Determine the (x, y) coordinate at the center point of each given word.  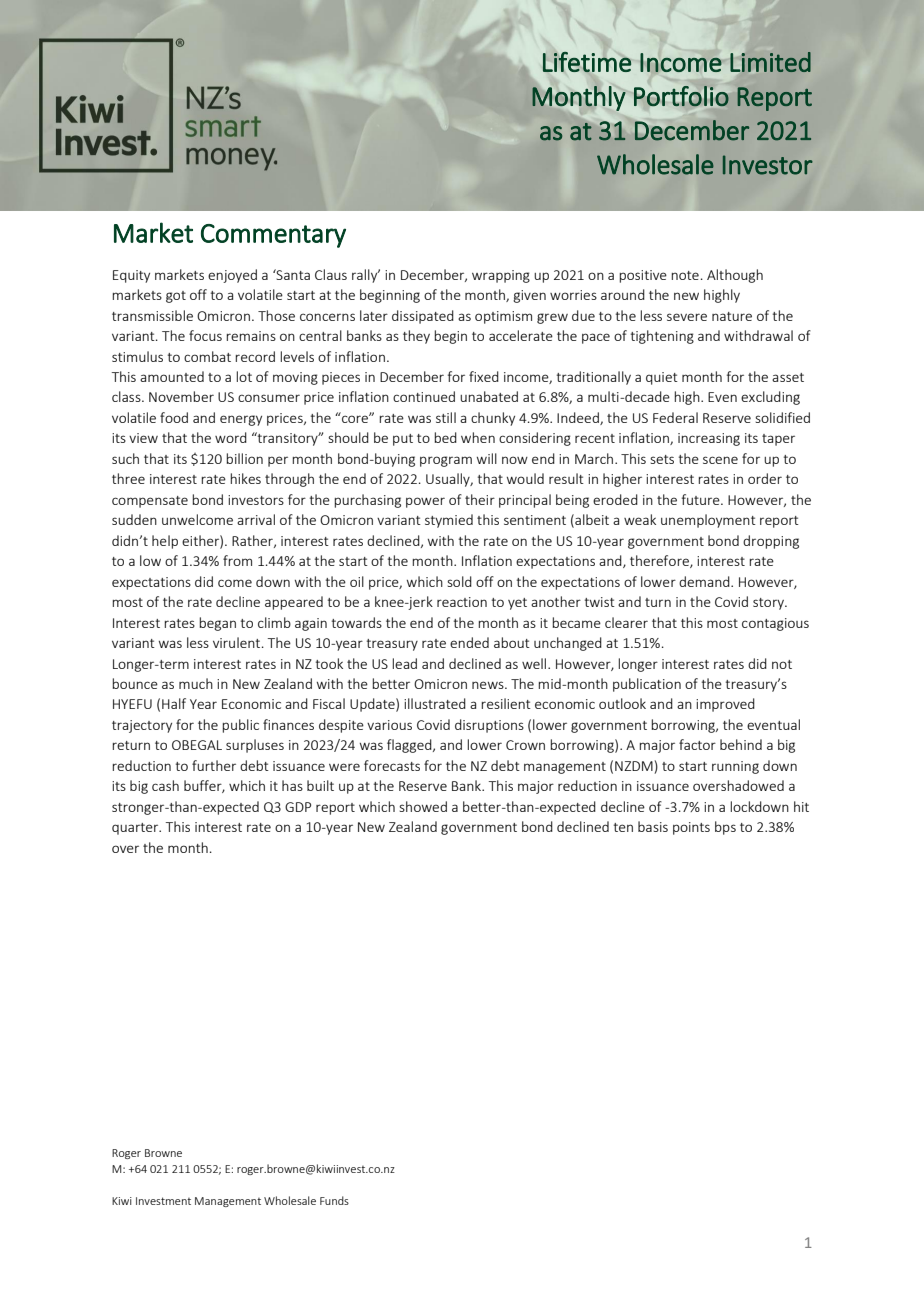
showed (423, 806)
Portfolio (681, 96)
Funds (334, 1200)
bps (725, 828)
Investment (163, 1201)
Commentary (273, 236)
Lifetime (587, 62)
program (446, 461)
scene (720, 460)
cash (165, 785)
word (231, 437)
